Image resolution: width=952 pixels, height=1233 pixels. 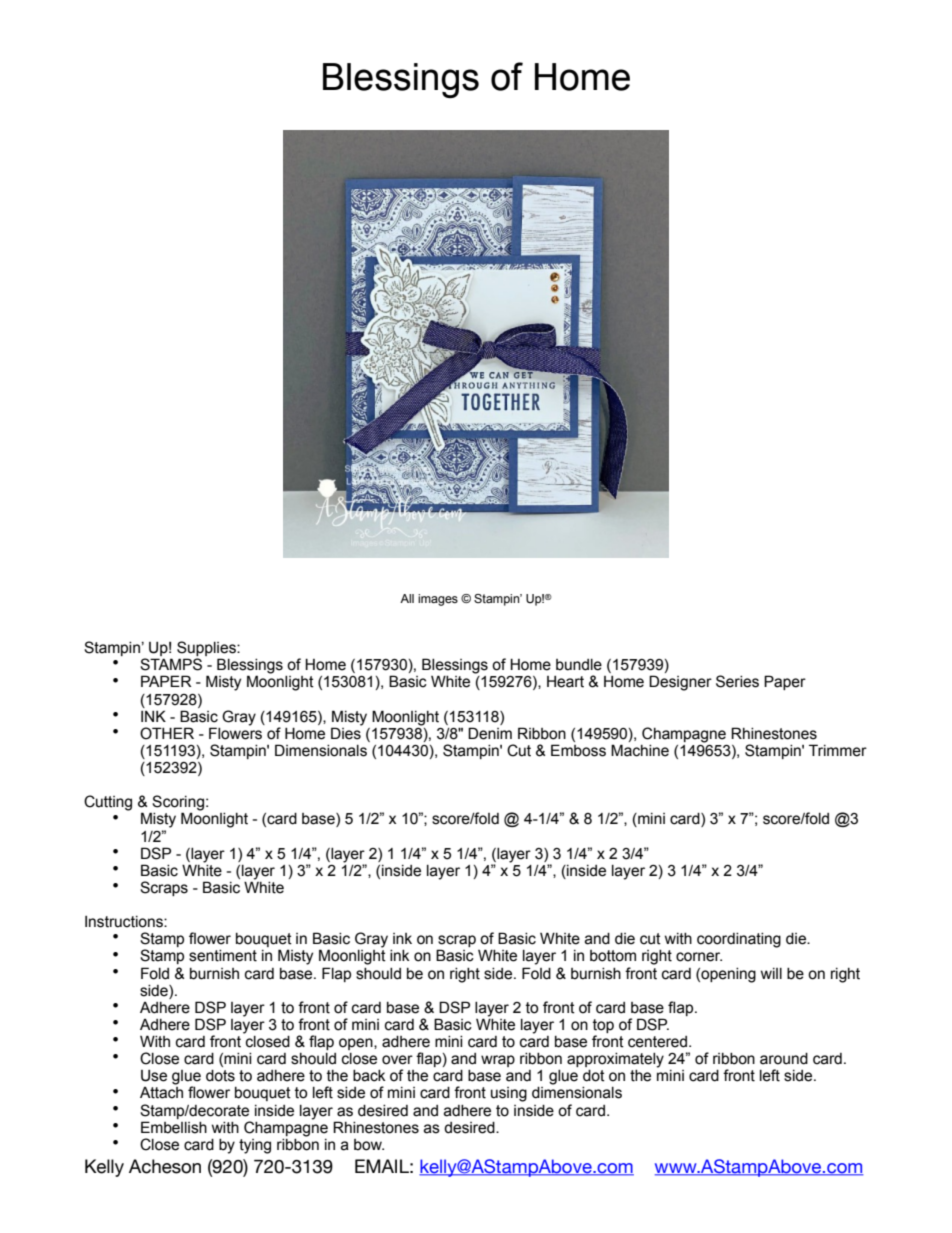 I want to click on images, so click(x=438, y=600).
